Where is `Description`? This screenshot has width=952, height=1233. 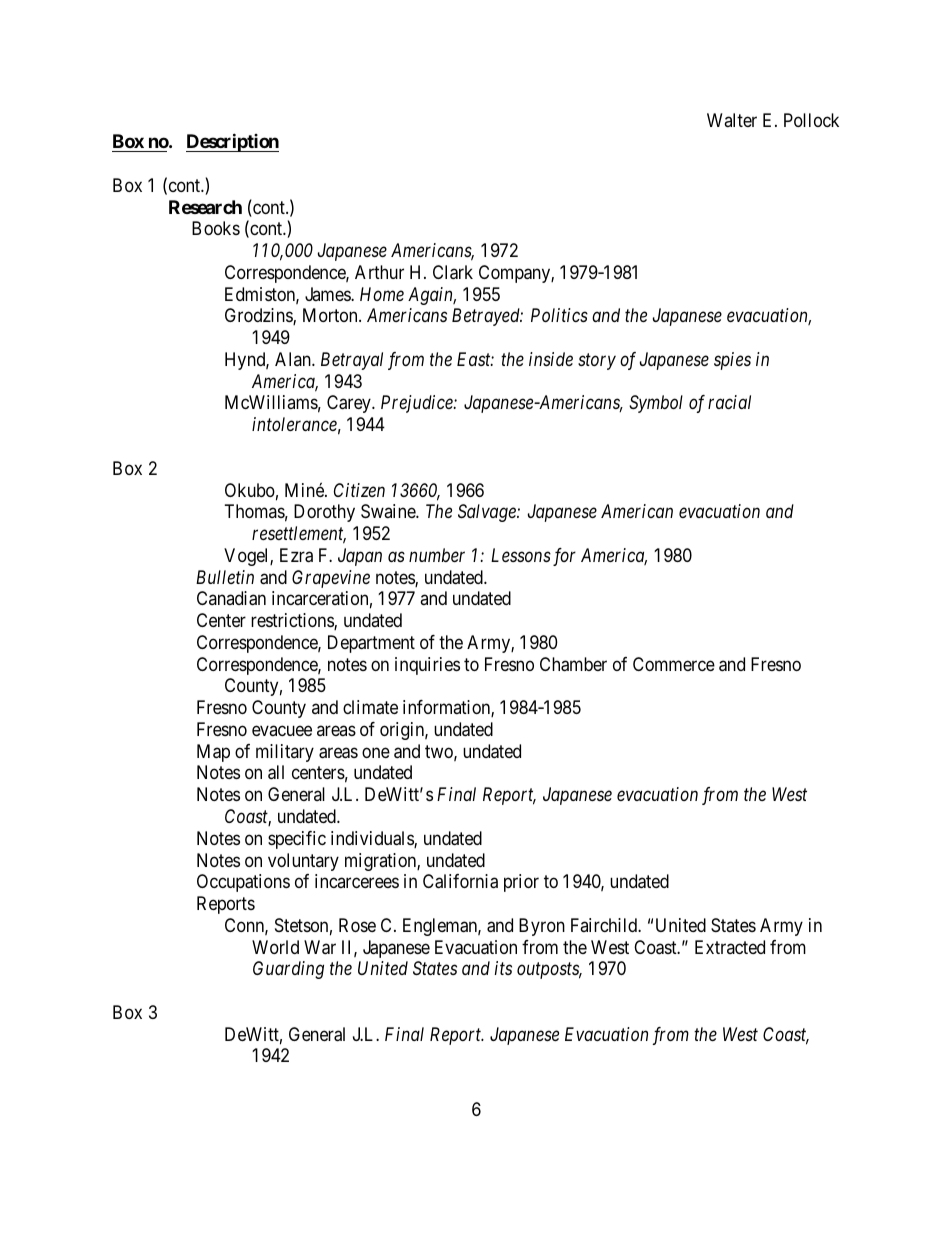
Description is located at coordinates (232, 142).
